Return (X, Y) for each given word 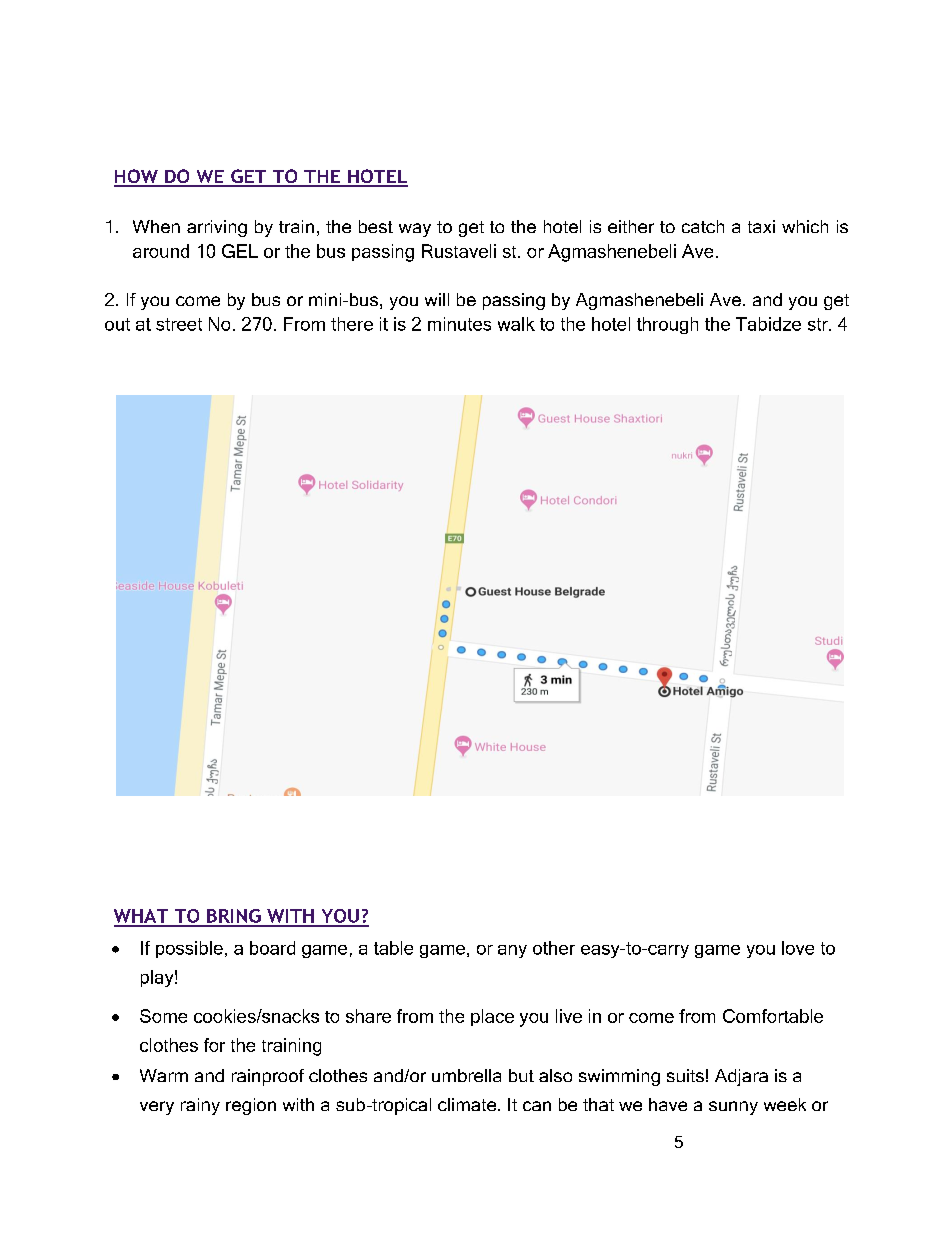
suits (685, 1075)
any (512, 951)
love (798, 948)
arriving (217, 228)
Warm (164, 1075)
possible (189, 949)
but (521, 1075)
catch (703, 226)
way (415, 230)
